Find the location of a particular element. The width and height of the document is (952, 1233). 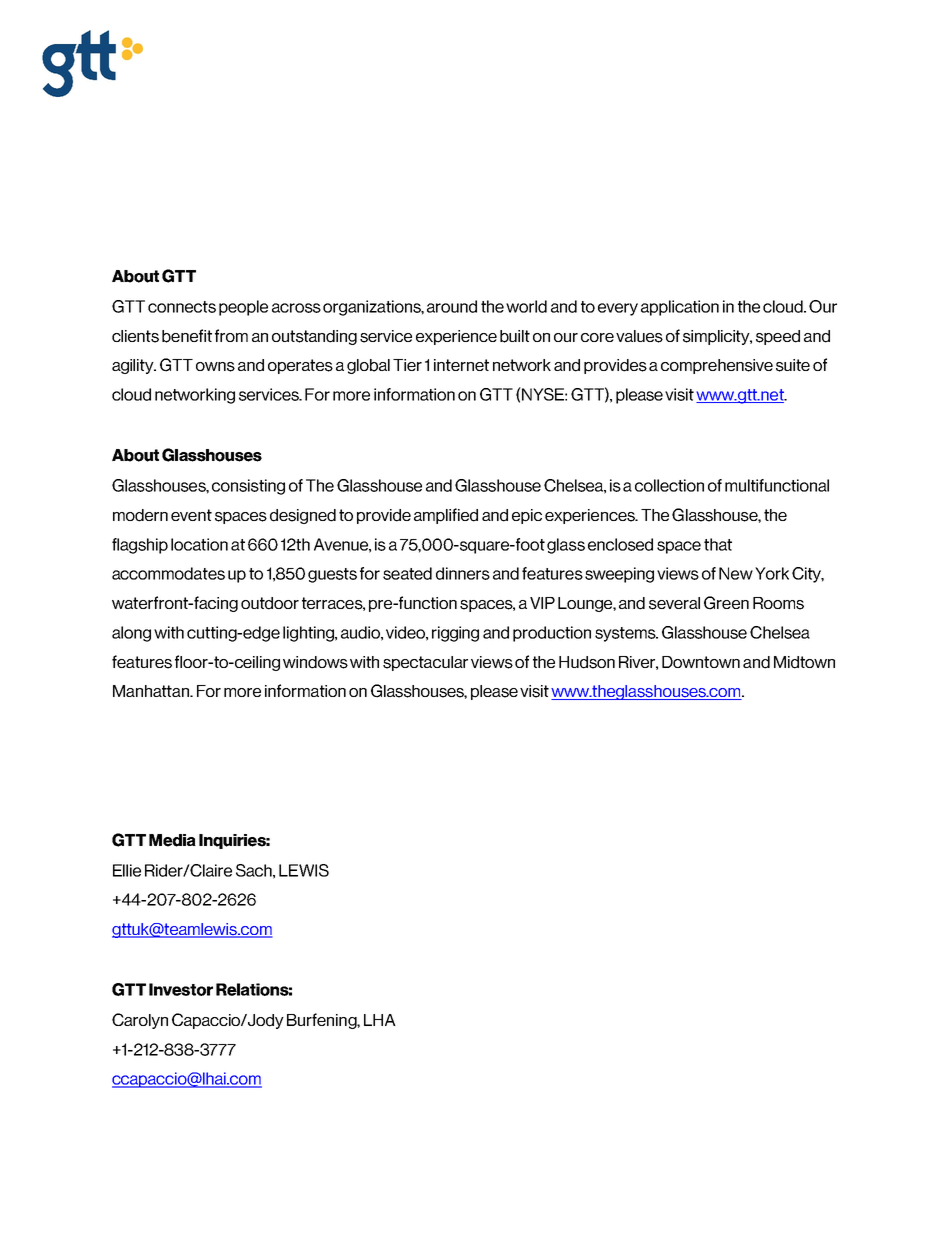

that is located at coordinates (718, 544).
